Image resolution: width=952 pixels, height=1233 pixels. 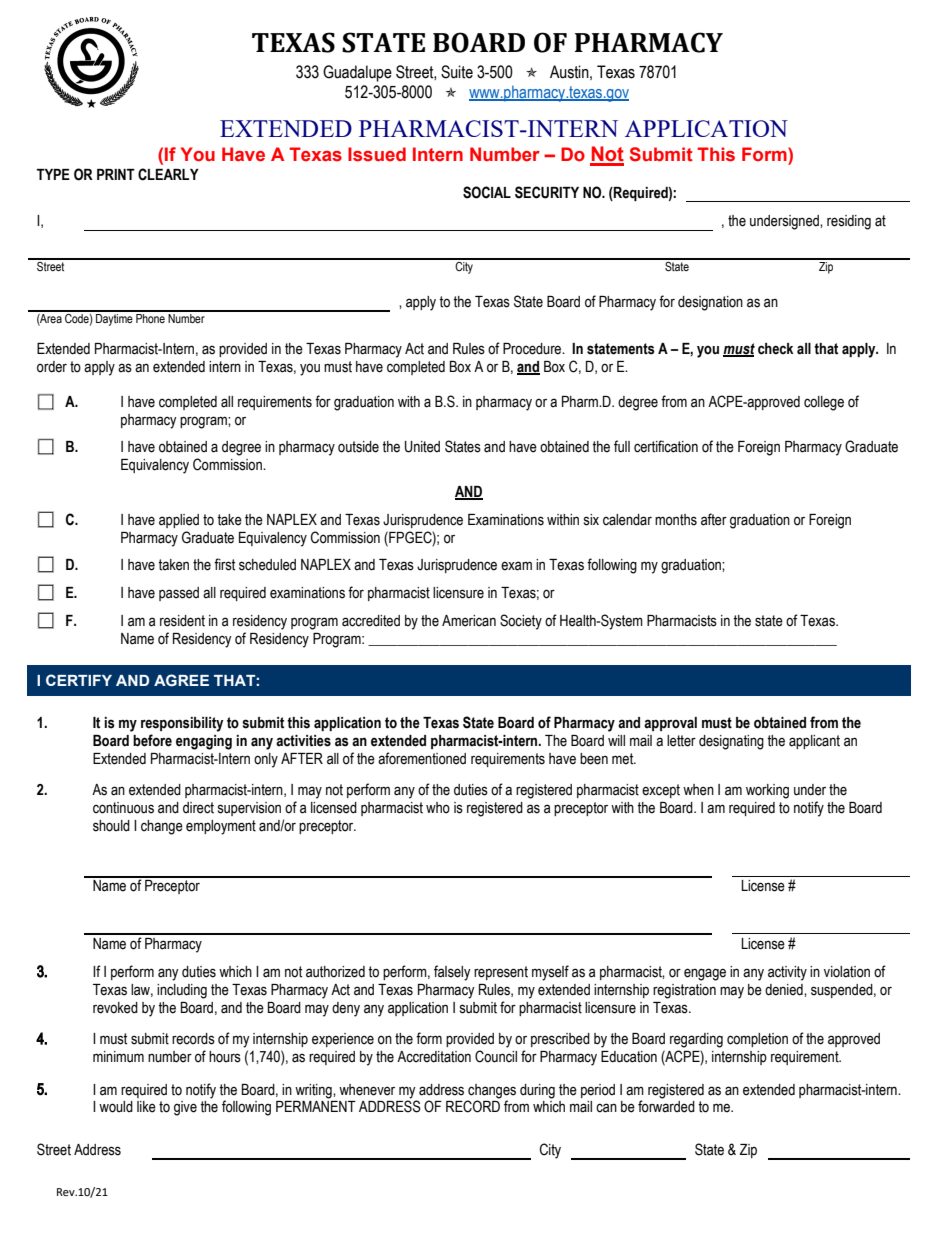 I want to click on American, so click(x=469, y=621).
